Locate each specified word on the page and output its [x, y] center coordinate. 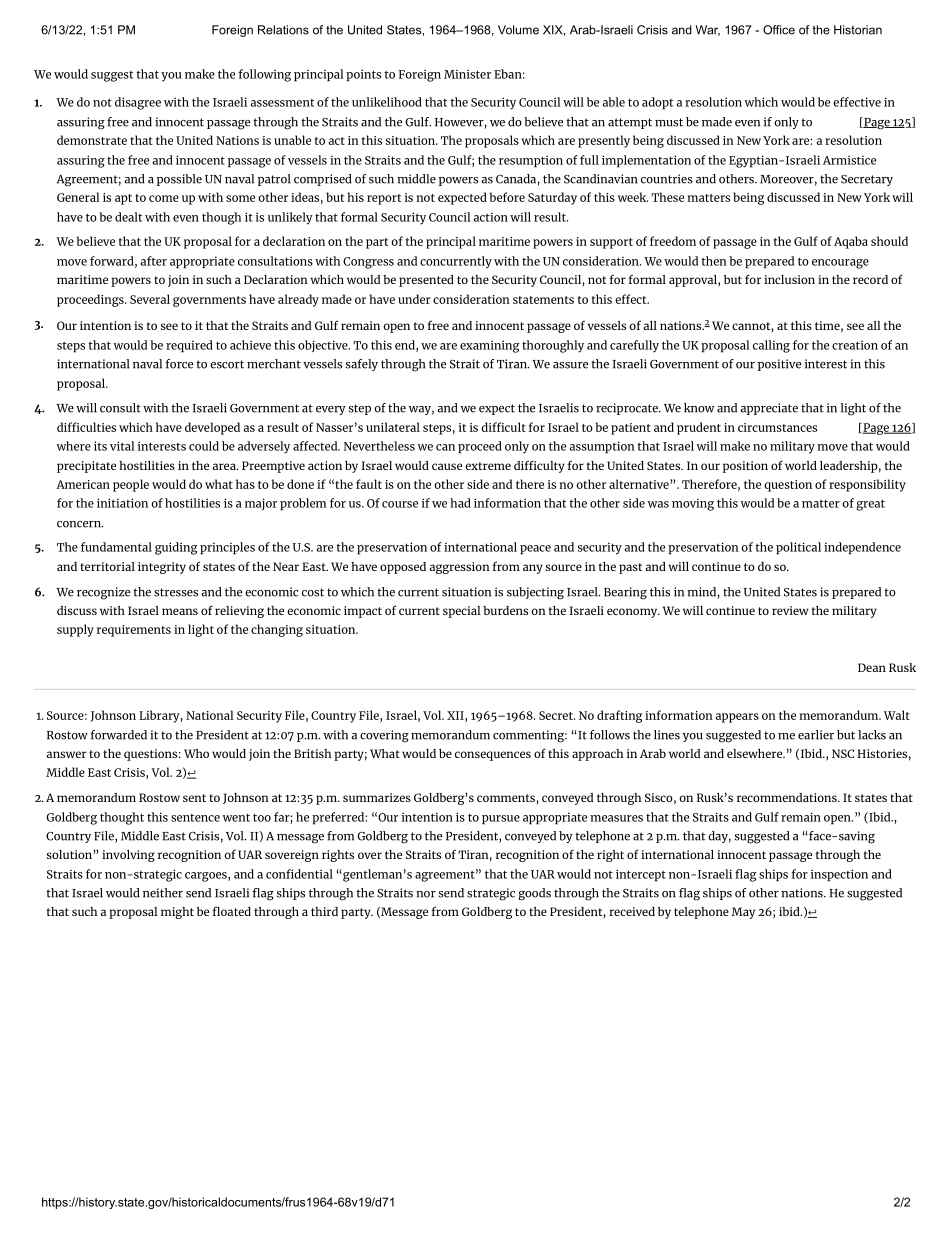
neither [163, 893]
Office [779, 30]
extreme [488, 466]
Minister [467, 74]
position [745, 467]
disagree [138, 103]
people [131, 485]
